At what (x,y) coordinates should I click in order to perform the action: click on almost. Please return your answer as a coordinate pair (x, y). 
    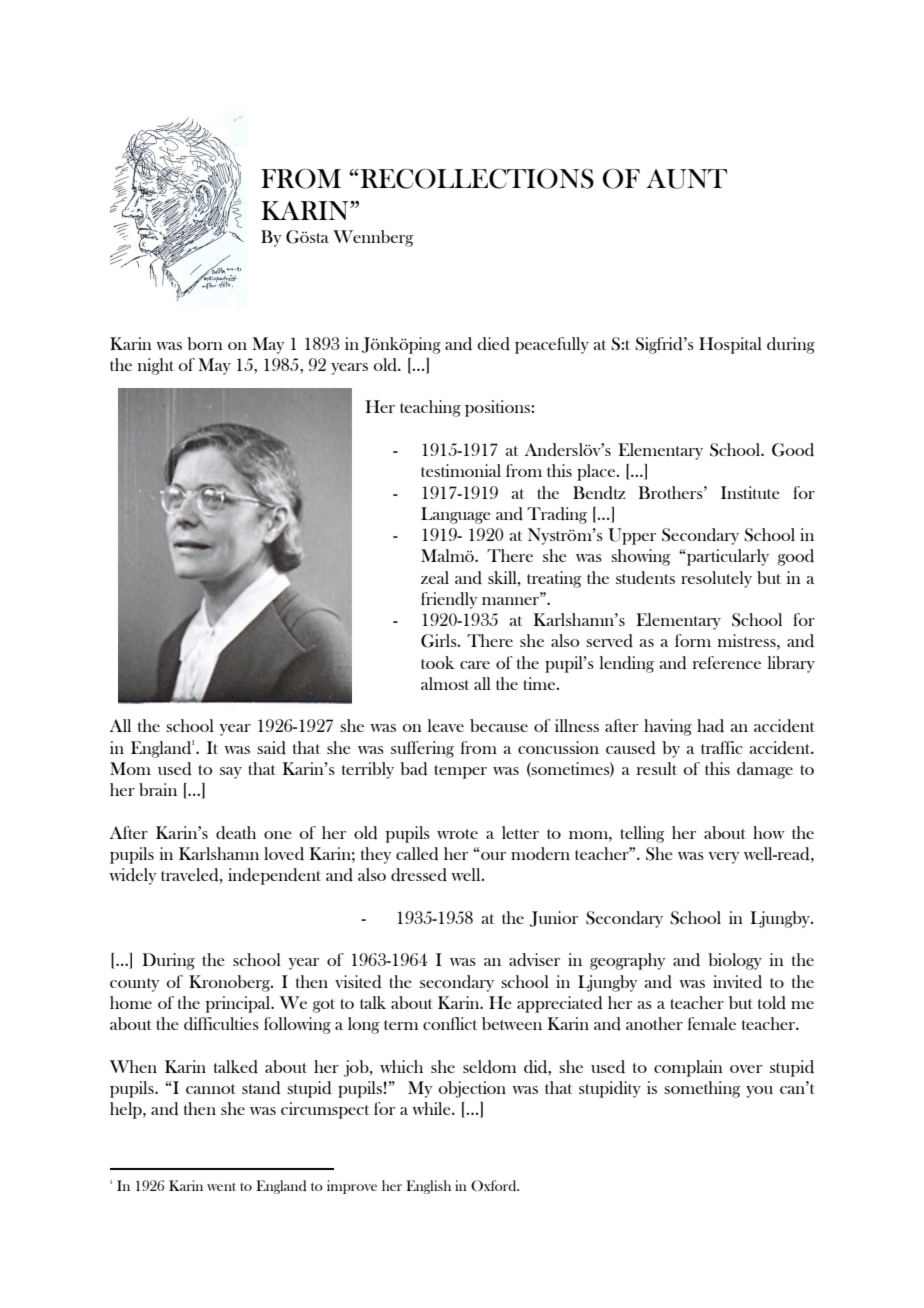
    Looking at the image, I should click on (445, 683).
